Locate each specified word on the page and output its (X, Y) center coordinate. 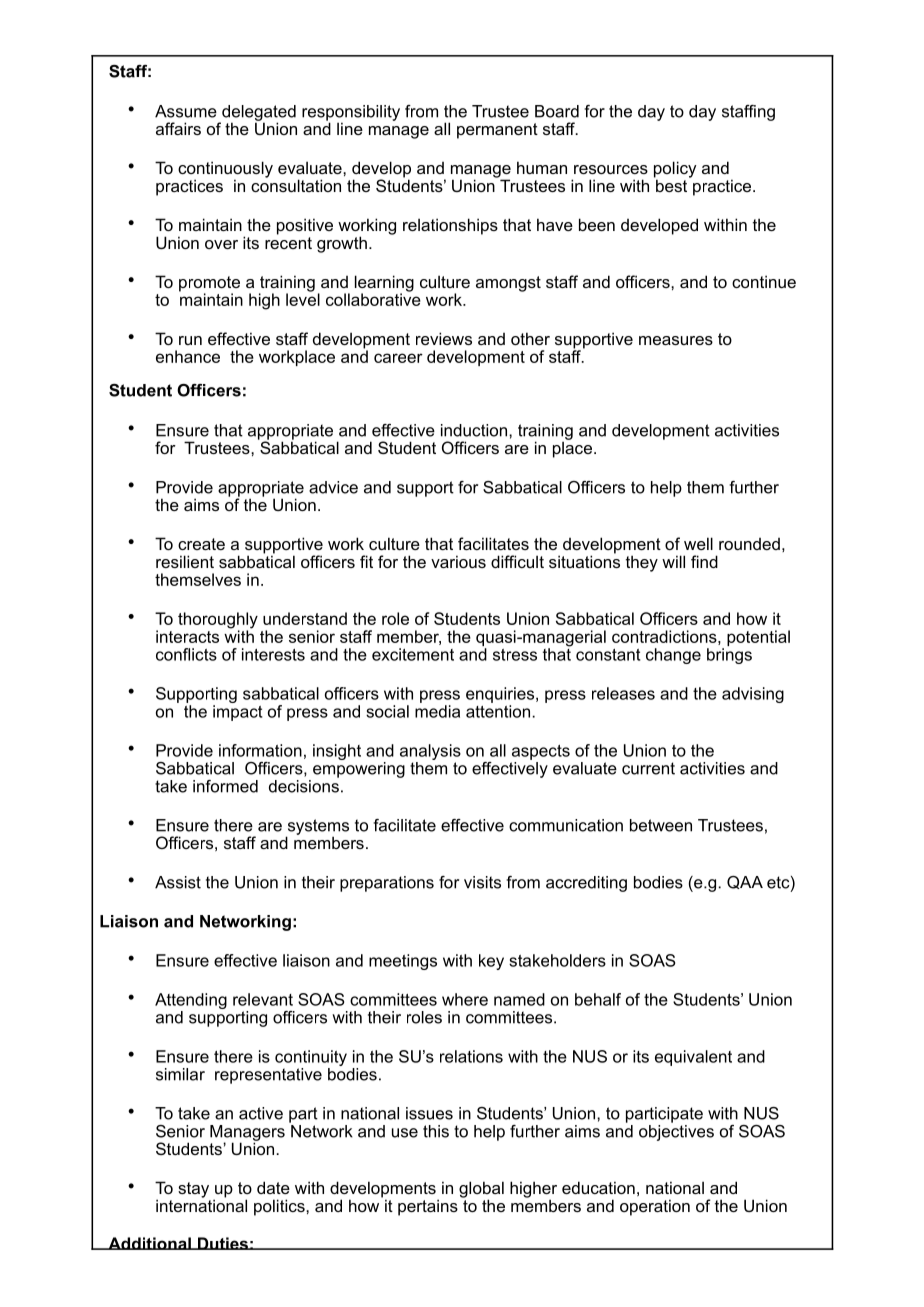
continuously (225, 170)
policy (675, 170)
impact (237, 713)
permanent (497, 131)
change (673, 656)
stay (193, 1190)
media (437, 711)
